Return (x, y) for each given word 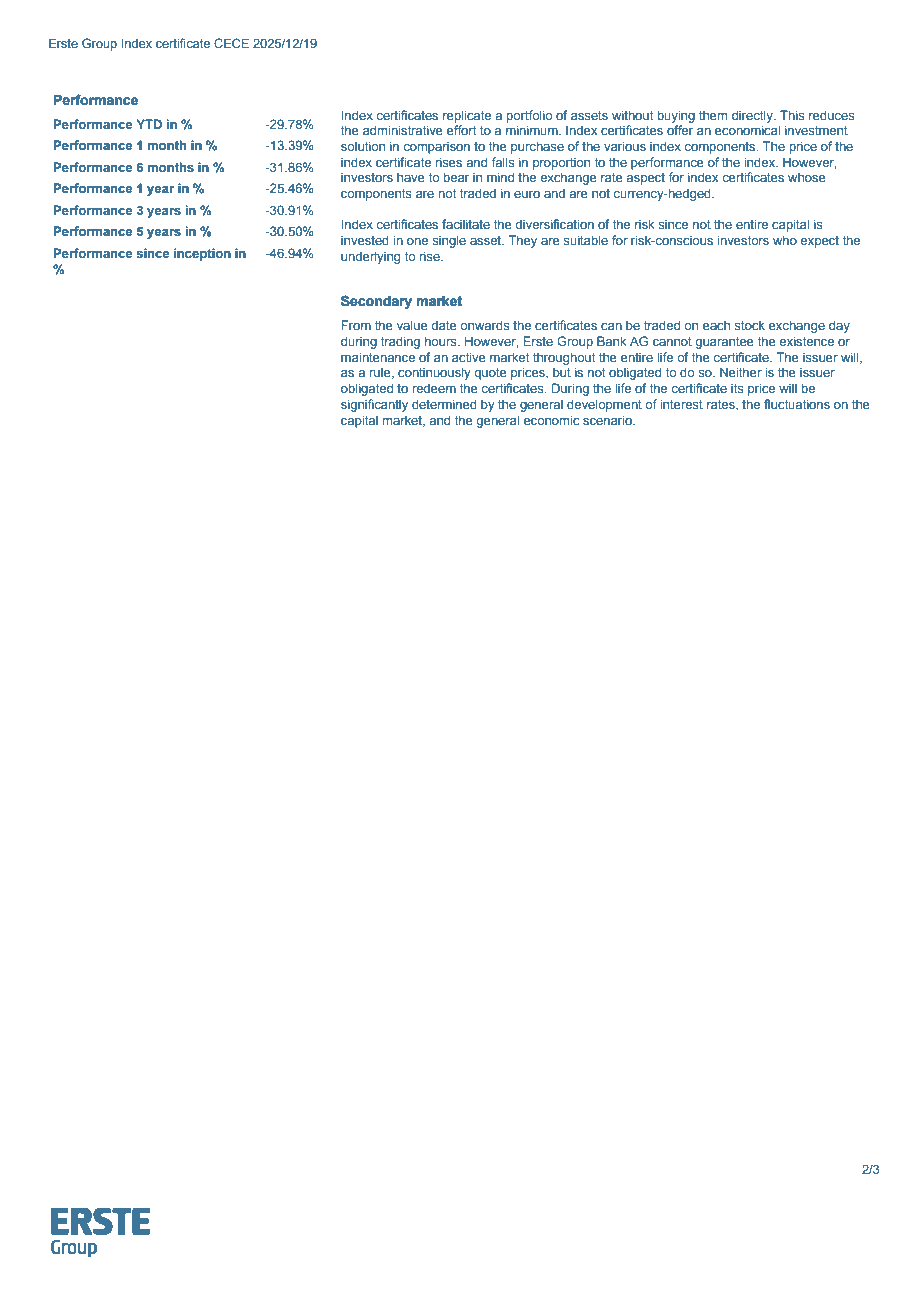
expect (819, 242)
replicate (467, 116)
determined (444, 404)
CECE (231, 43)
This (792, 115)
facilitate (466, 224)
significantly (374, 405)
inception (202, 254)
